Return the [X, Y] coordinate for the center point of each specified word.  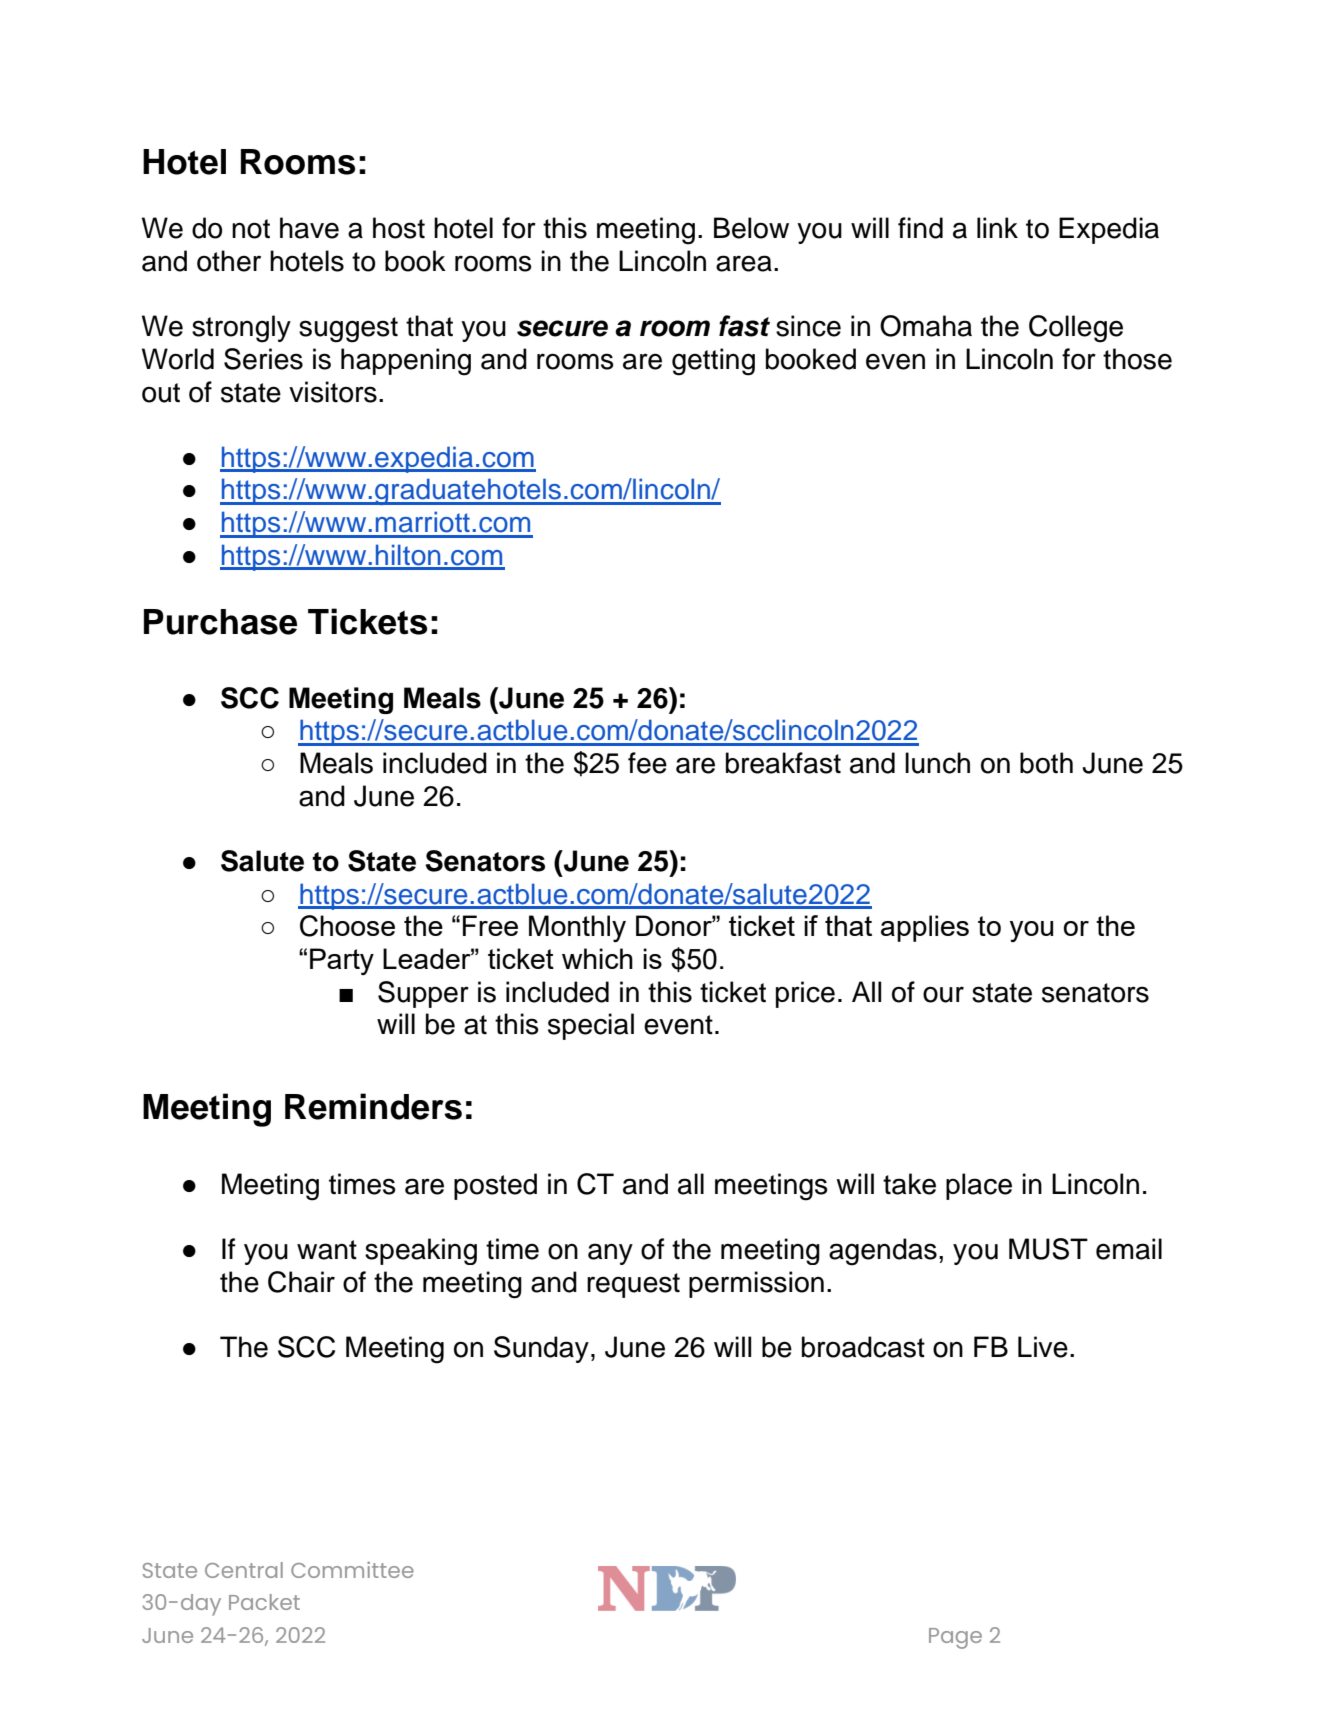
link [997, 227]
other [229, 261]
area [744, 263]
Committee [352, 1569]
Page [955, 1638]
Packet [264, 1602]
